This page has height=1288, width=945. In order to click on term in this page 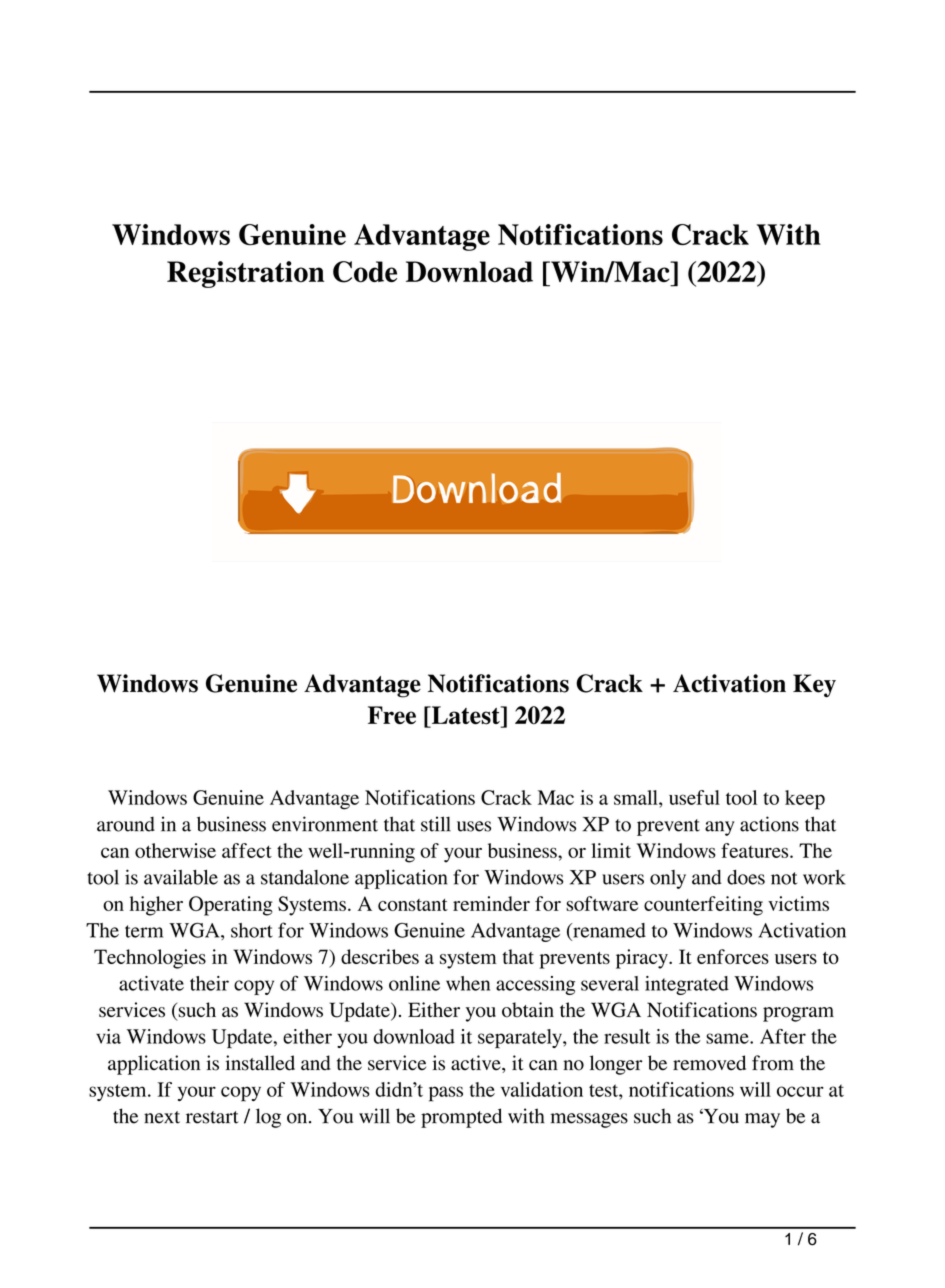, I will do `click(144, 931)`.
